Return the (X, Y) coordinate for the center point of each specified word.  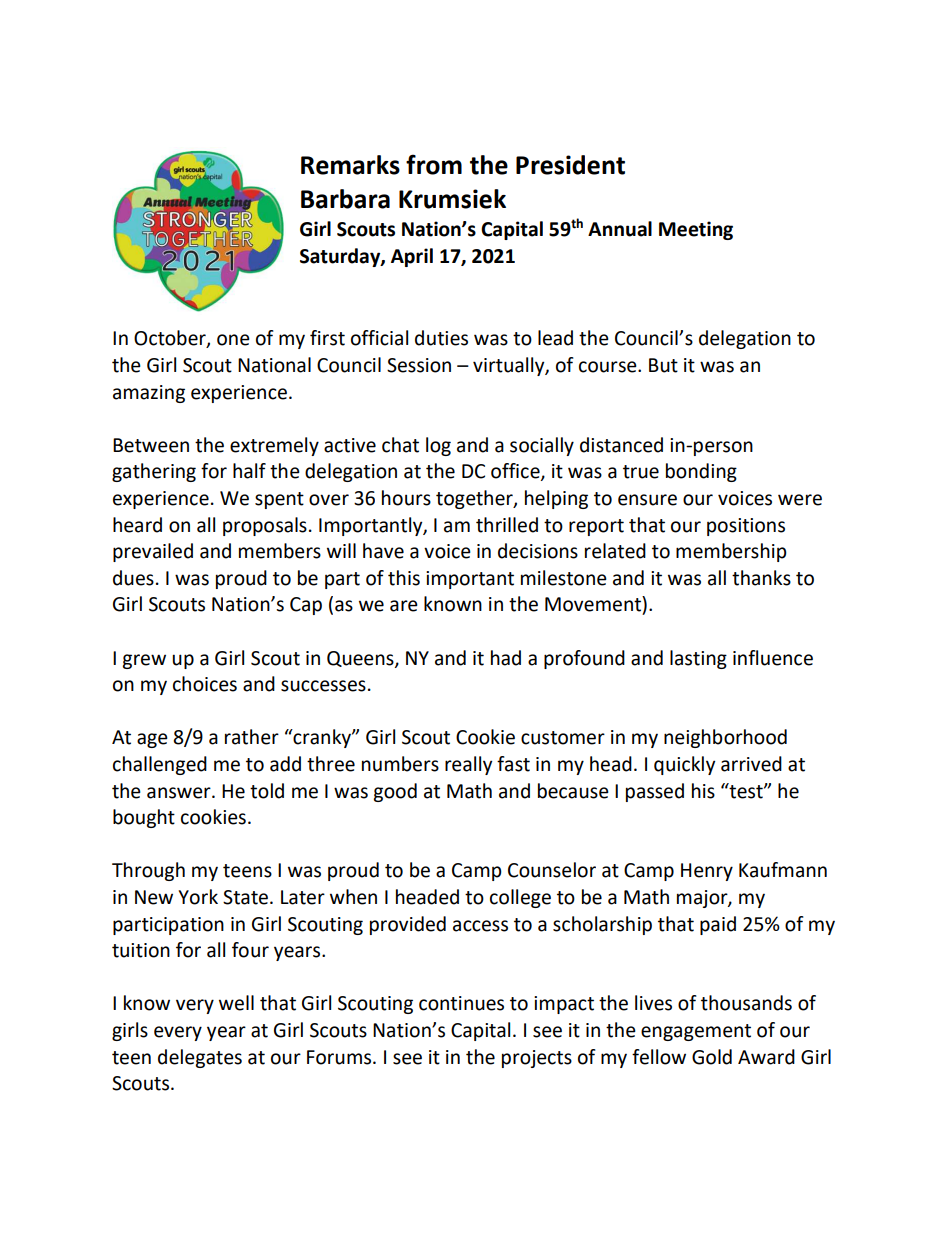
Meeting (696, 230)
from (434, 164)
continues (461, 1003)
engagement (696, 1032)
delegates (200, 1058)
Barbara (345, 199)
